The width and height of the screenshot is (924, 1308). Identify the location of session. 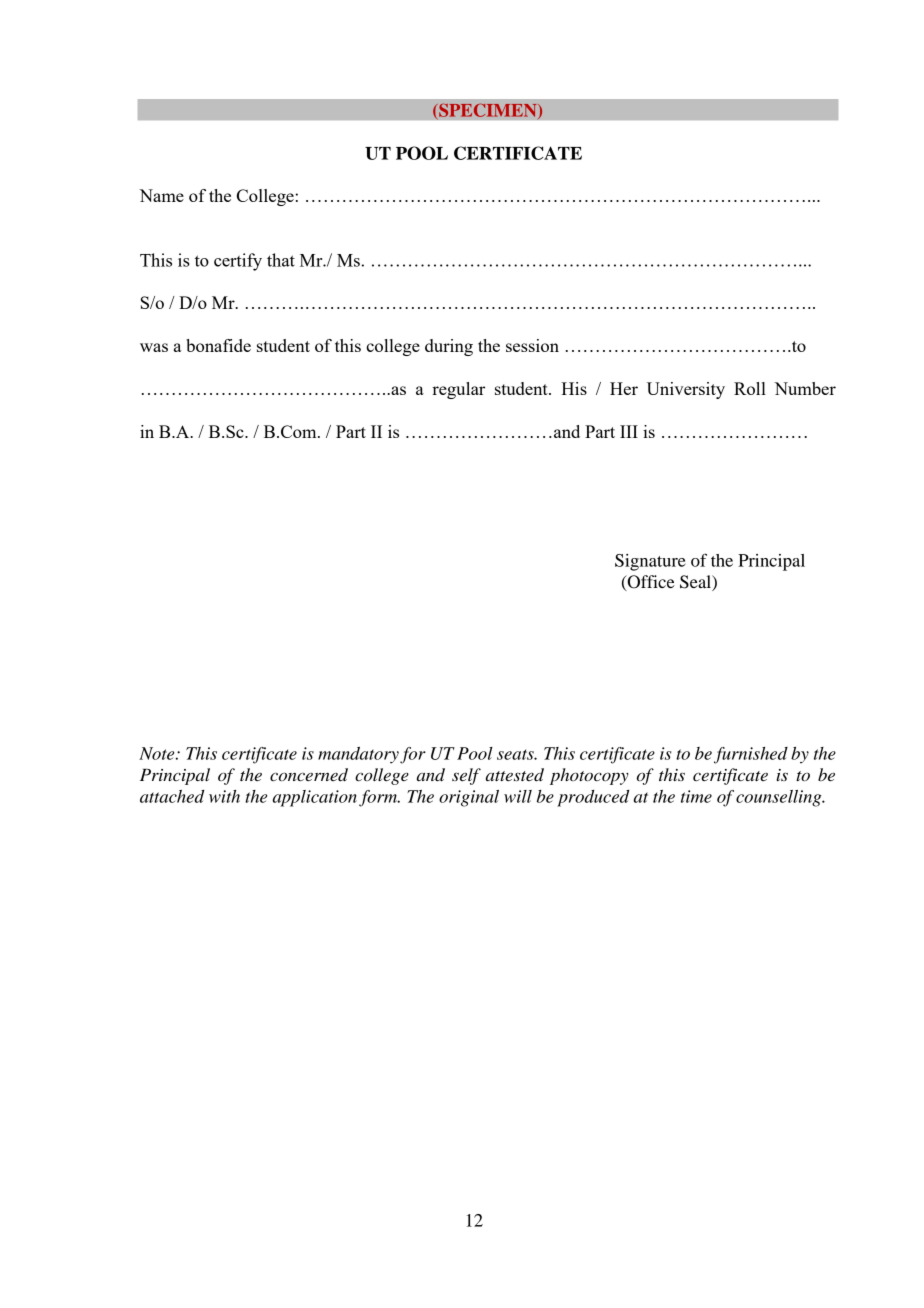
(532, 345).
